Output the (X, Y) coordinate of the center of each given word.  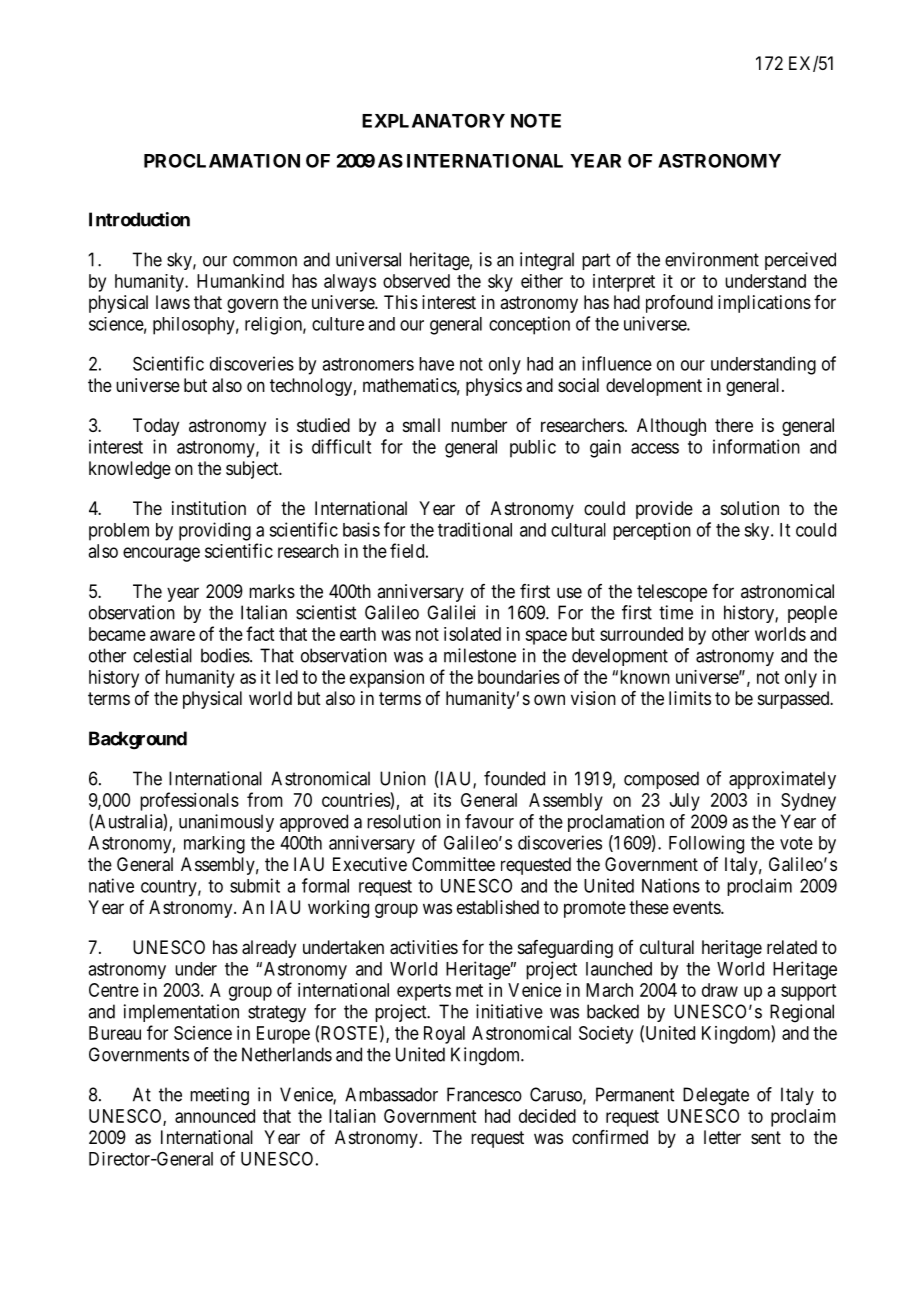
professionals (189, 801)
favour (489, 821)
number (479, 425)
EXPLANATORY (433, 121)
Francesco (484, 1094)
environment (712, 259)
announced (215, 1116)
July (685, 802)
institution (209, 508)
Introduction (139, 219)
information (756, 446)
